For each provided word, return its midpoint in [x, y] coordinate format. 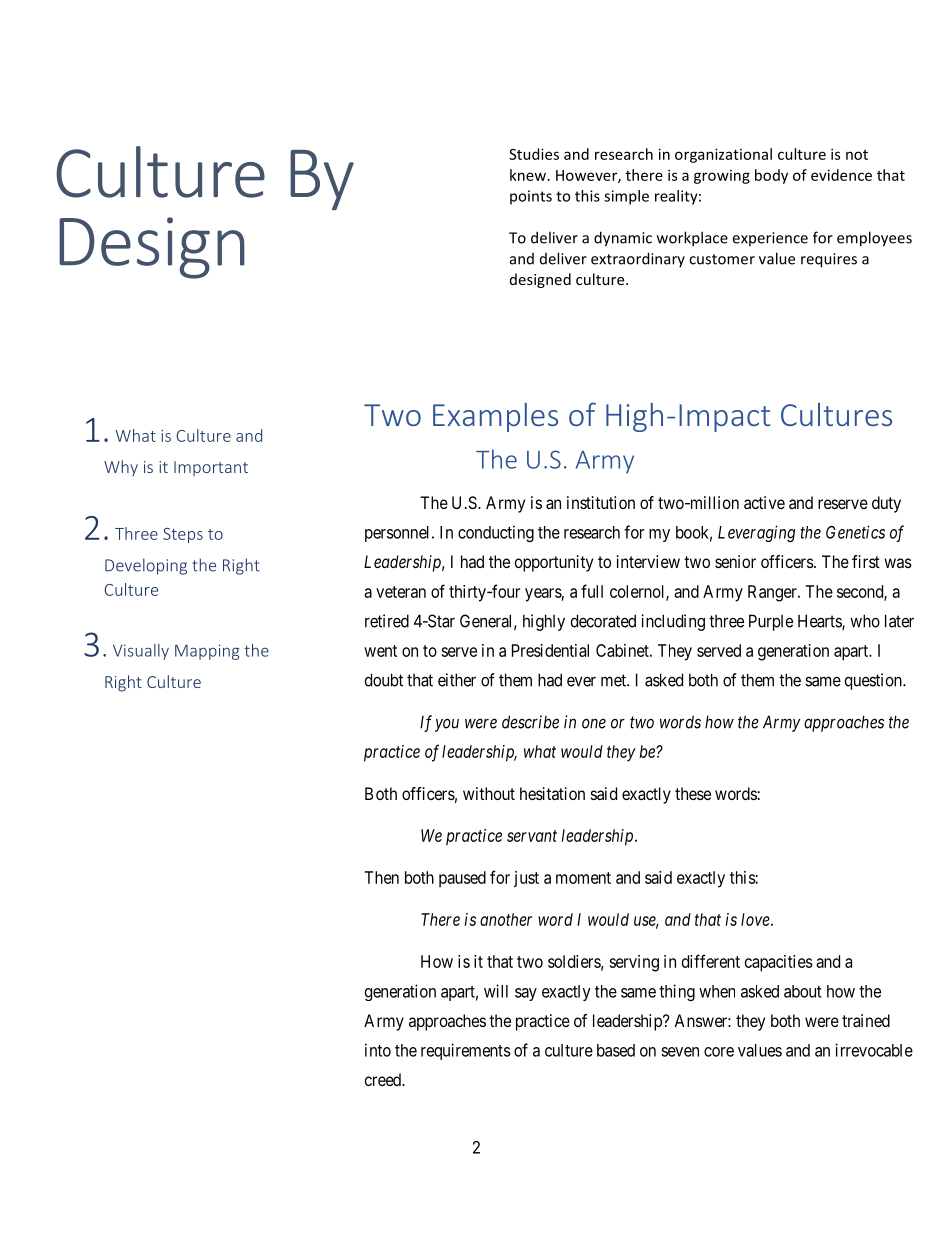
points [531, 197]
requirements [466, 1051]
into [378, 1050]
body [771, 176]
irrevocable [874, 1050]
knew [529, 175]
